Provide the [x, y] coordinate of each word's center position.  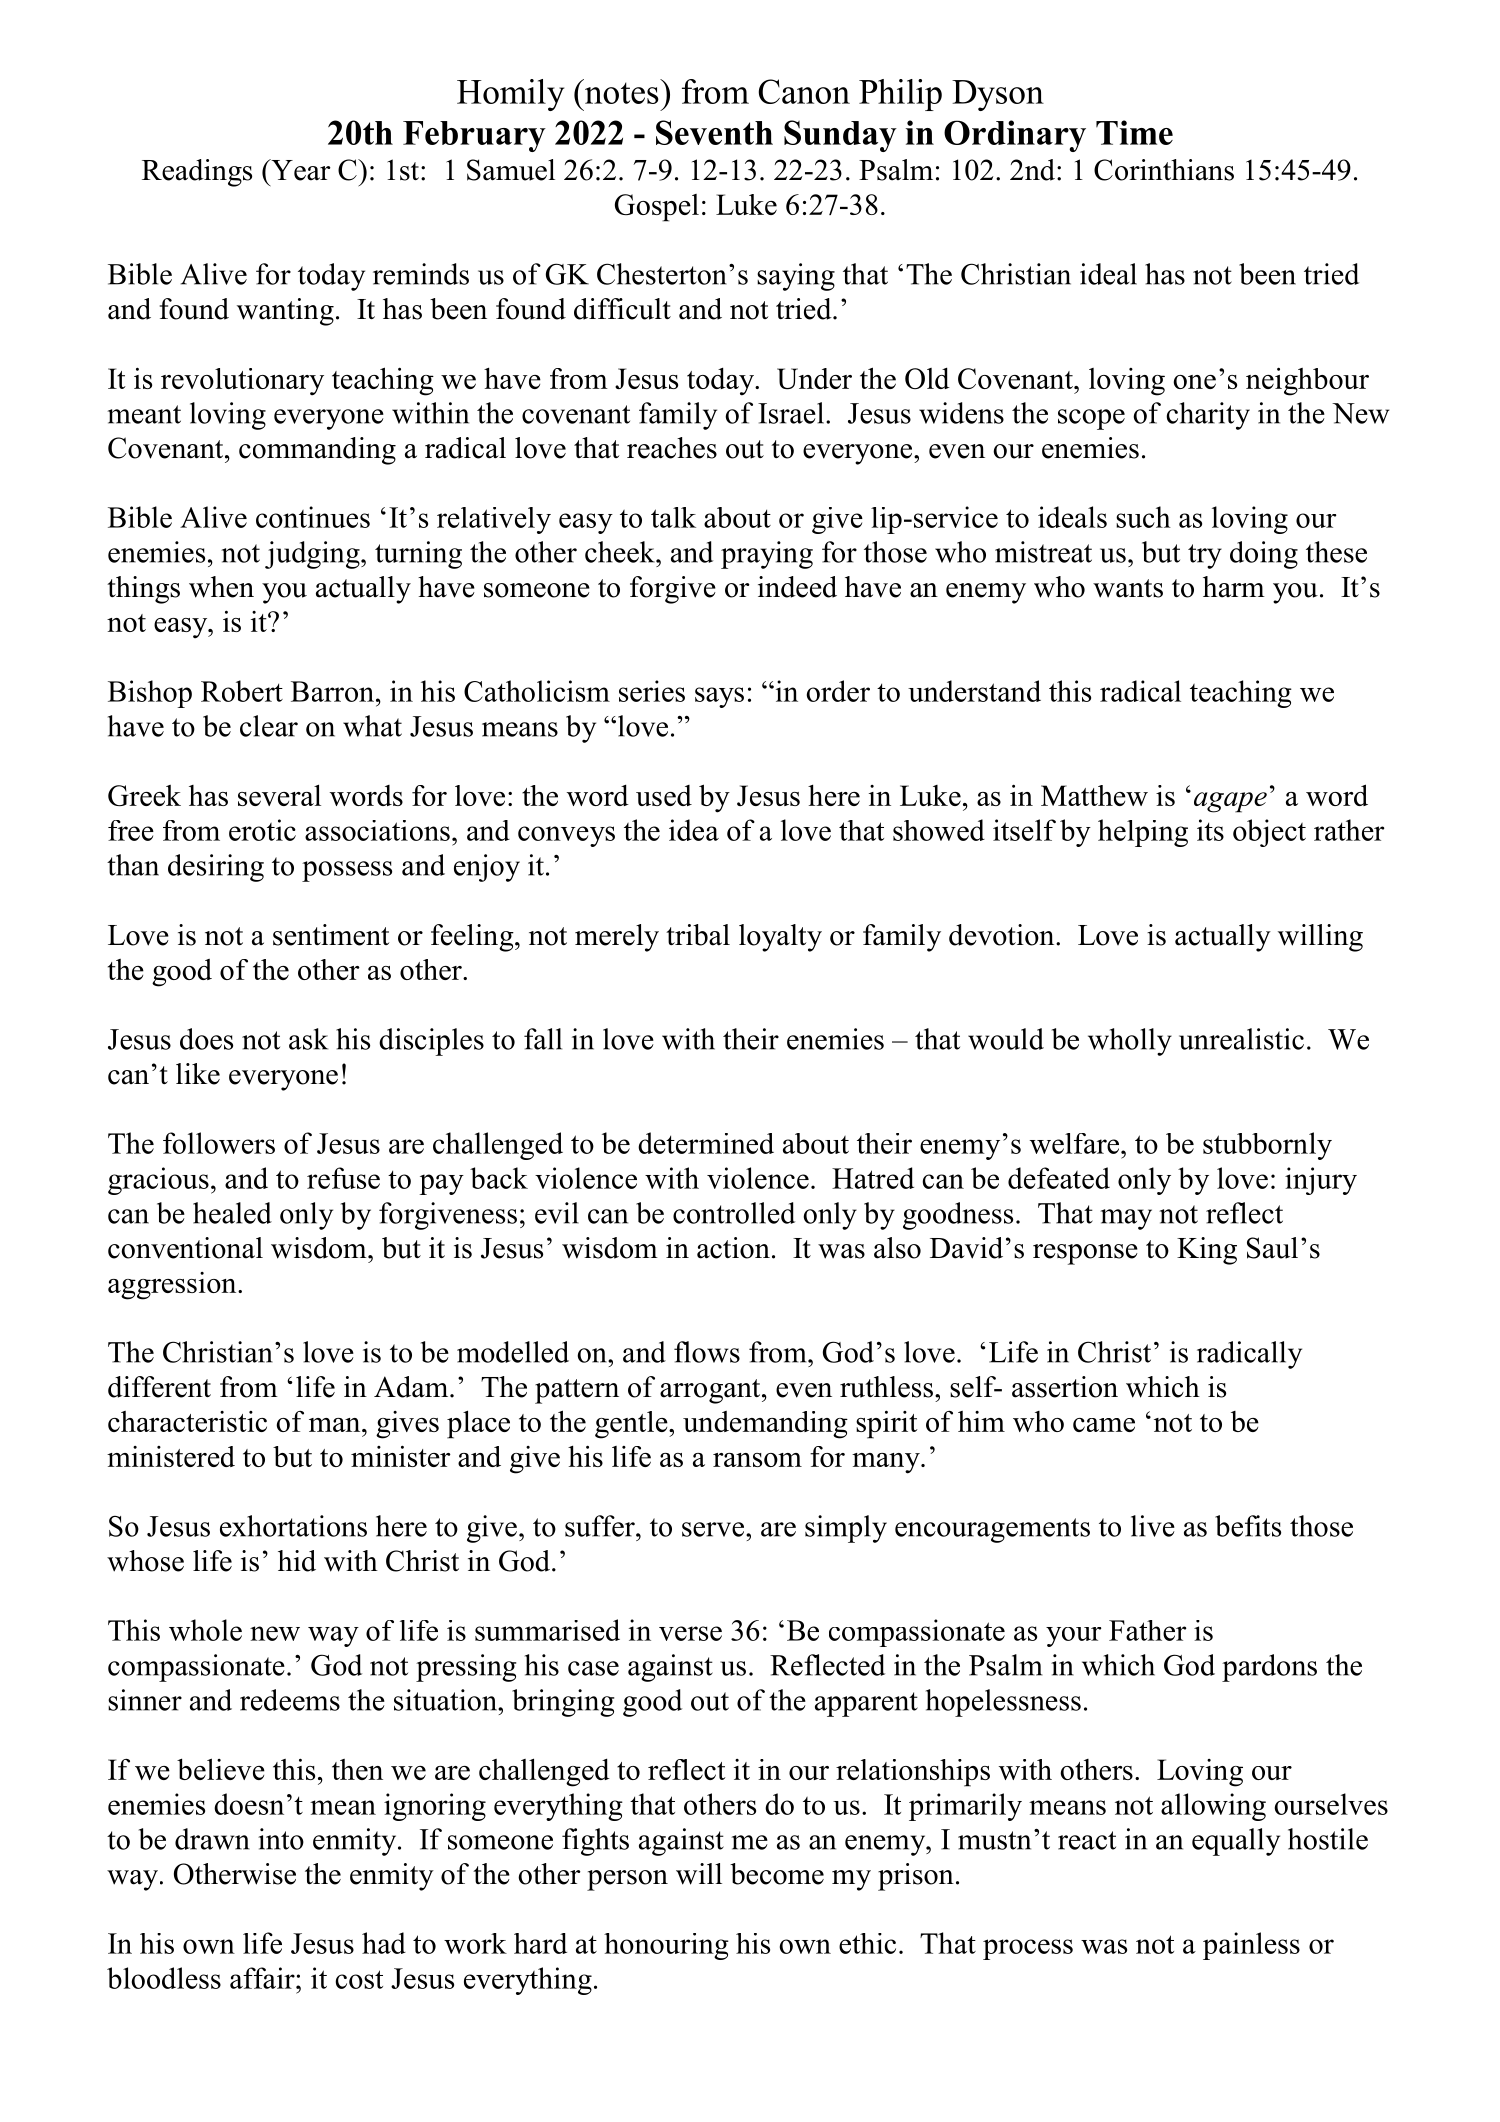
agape [1230, 802]
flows [707, 1352]
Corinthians [1164, 170]
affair [263, 1978]
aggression [173, 1286]
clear [269, 726]
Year [300, 170]
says [719, 697]
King [1207, 1251]
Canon [804, 91]
